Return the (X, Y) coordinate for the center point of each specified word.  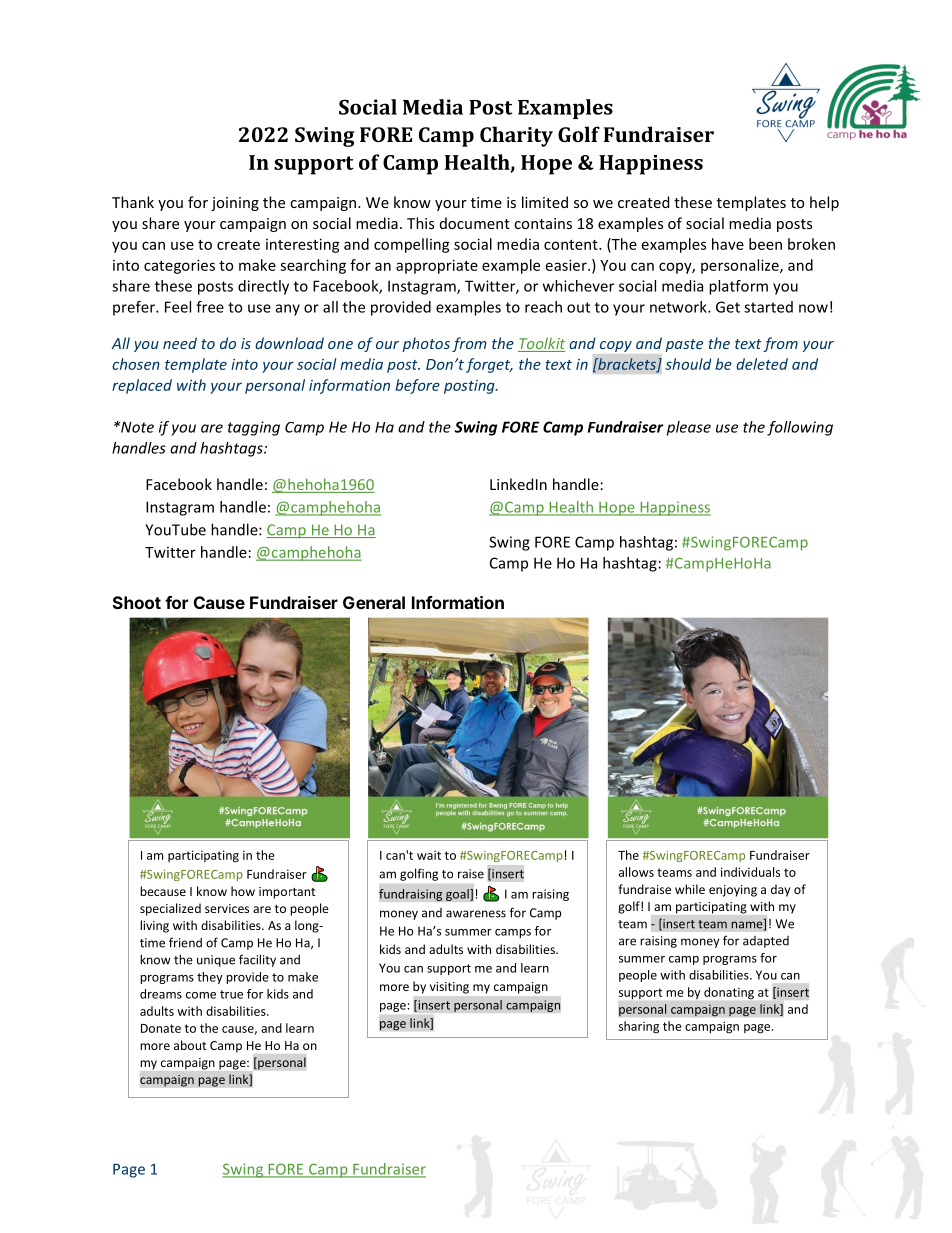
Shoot (137, 602)
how (243, 891)
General (374, 602)
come (201, 995)
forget (489, 365)
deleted (762, 364)
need (180, 343)
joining (235, 204)
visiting (449, 988)
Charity (516, 136)
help (824, 203)
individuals (750, 872)
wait (429, 855)
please (689, 428)
